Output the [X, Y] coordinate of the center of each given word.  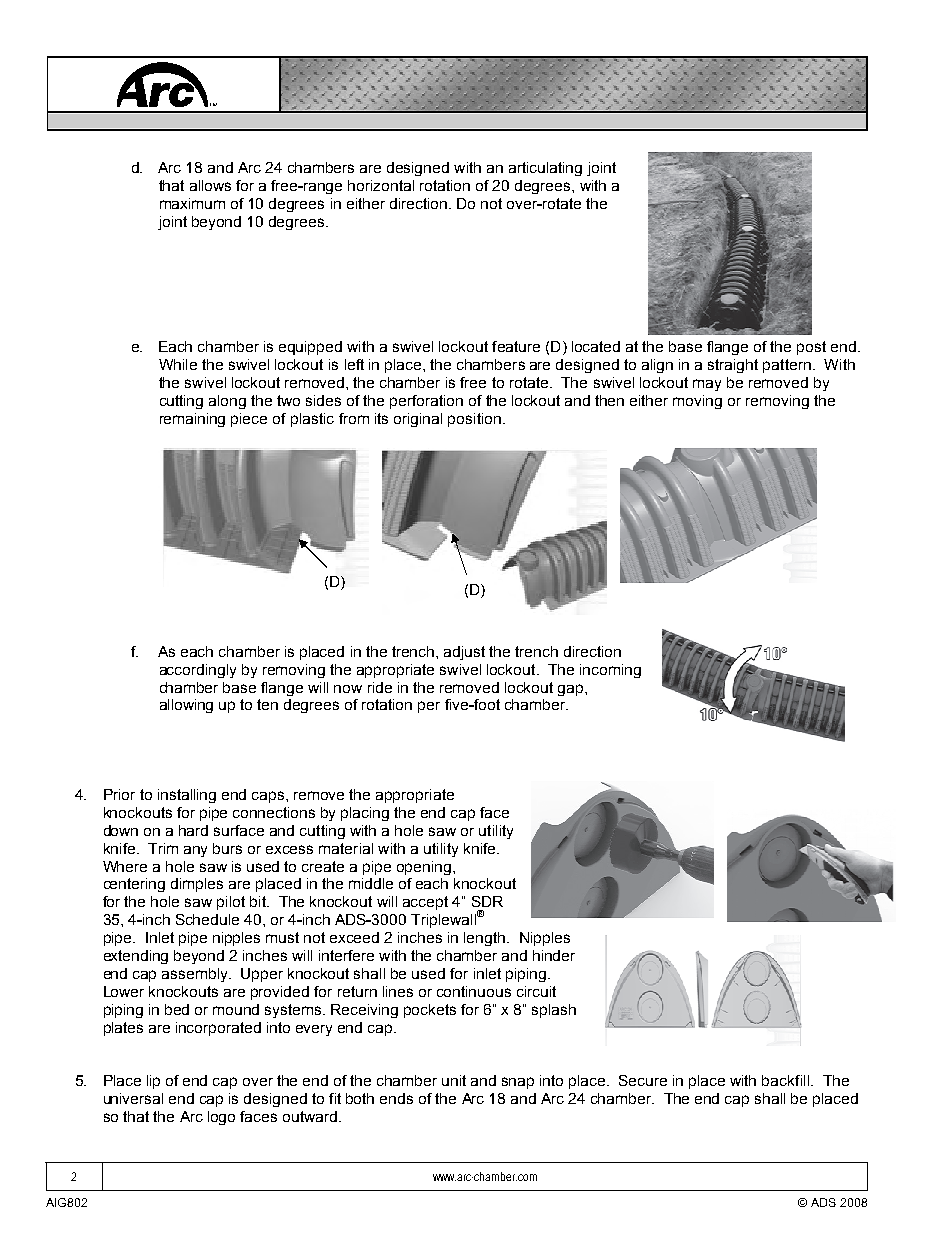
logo [221, 1118]
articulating [545, 169]
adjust [464, 653]
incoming [610, 671]
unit [454, 1080]
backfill [785, 1080]
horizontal [381, 185]
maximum [192, 203]
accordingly [198, 671]
